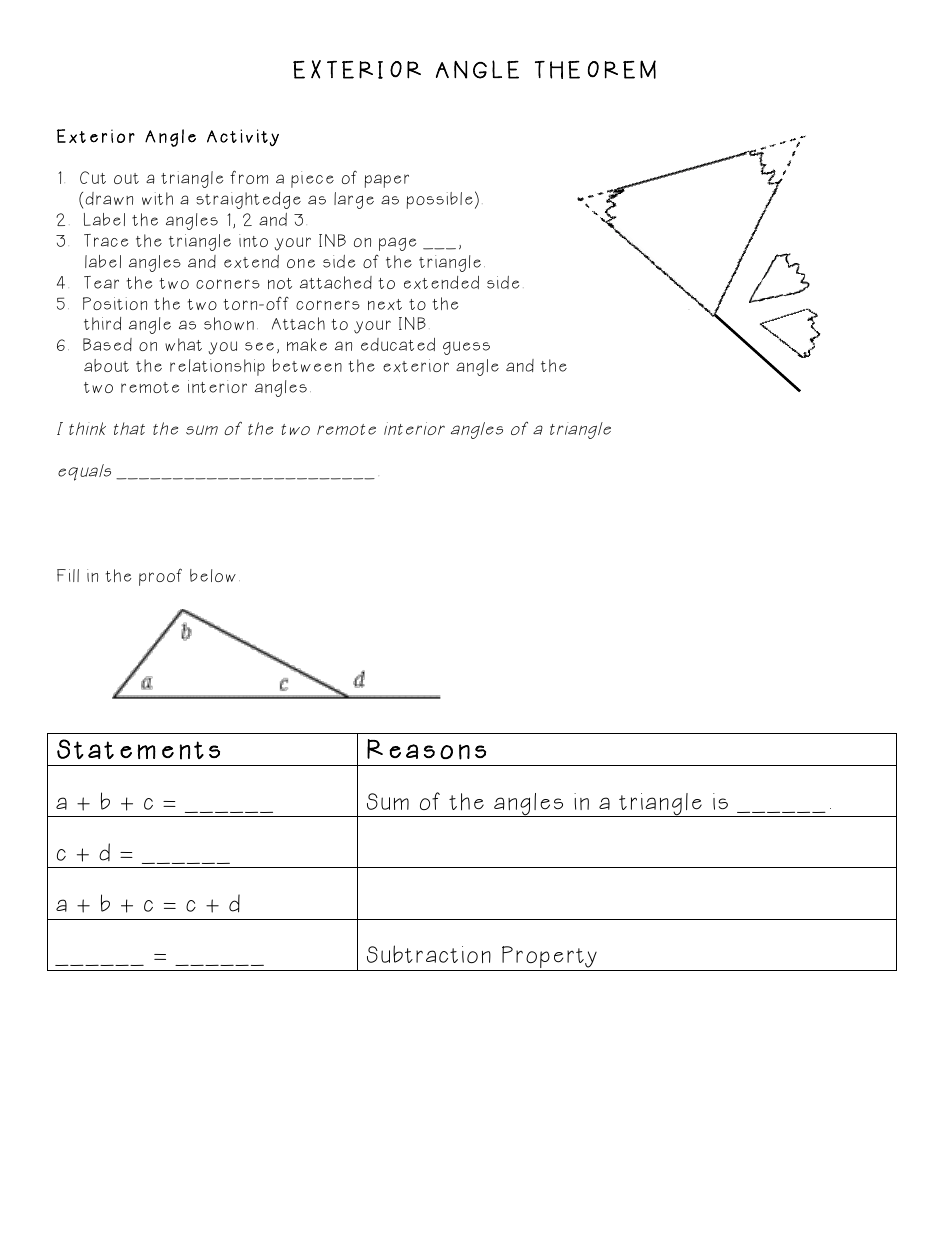  I want to click on Subtraction, so click(429, 954).
